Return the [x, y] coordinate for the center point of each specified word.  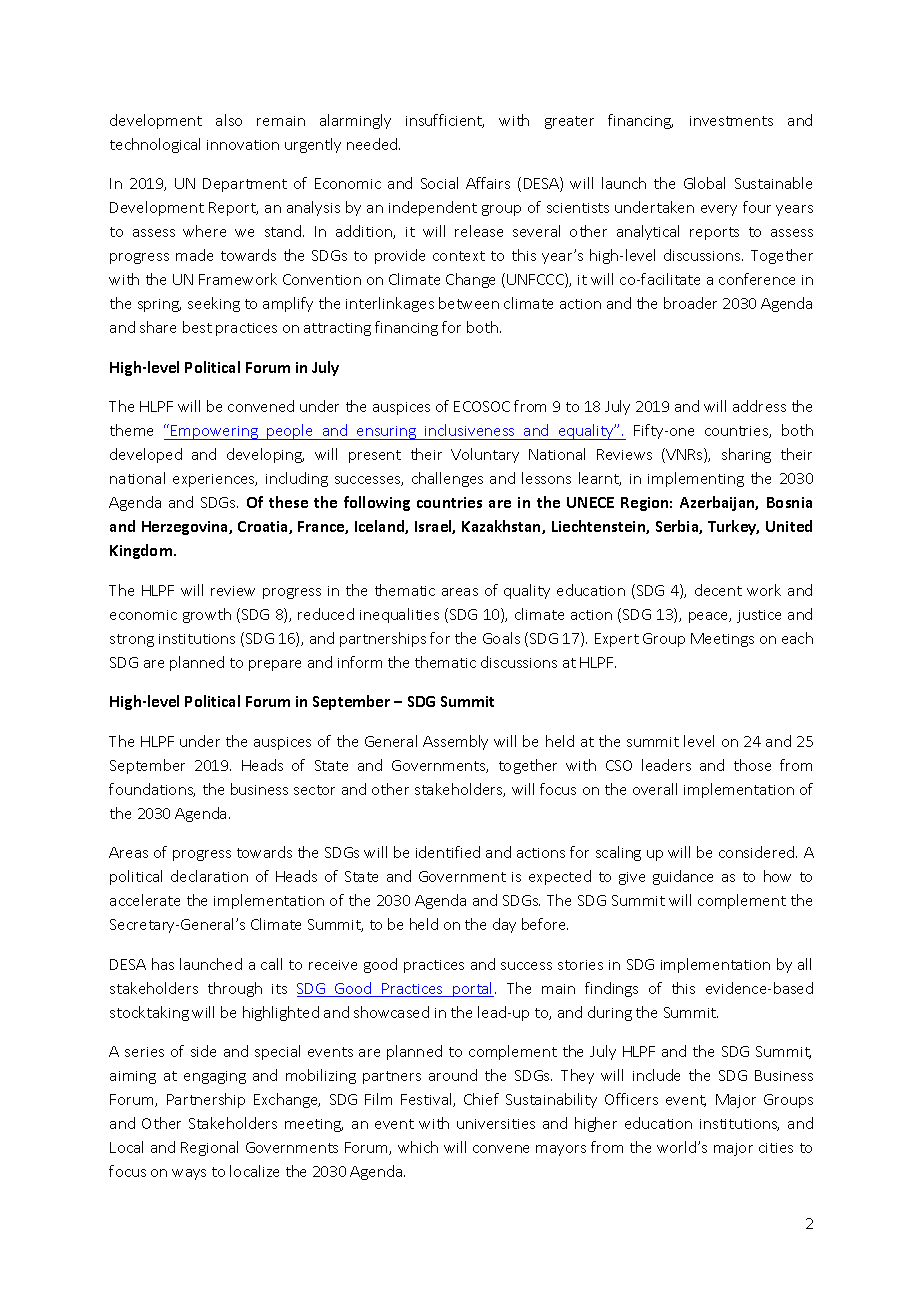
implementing [696, 479]
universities [496, 1124]
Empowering [215, 432]
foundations [152, 790]
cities [776, 1148]
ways [189, 1174]
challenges [447, 479]
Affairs [488, 183]
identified [448, 852]
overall [655, 789]
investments [731, 121]
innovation [243, 145]
